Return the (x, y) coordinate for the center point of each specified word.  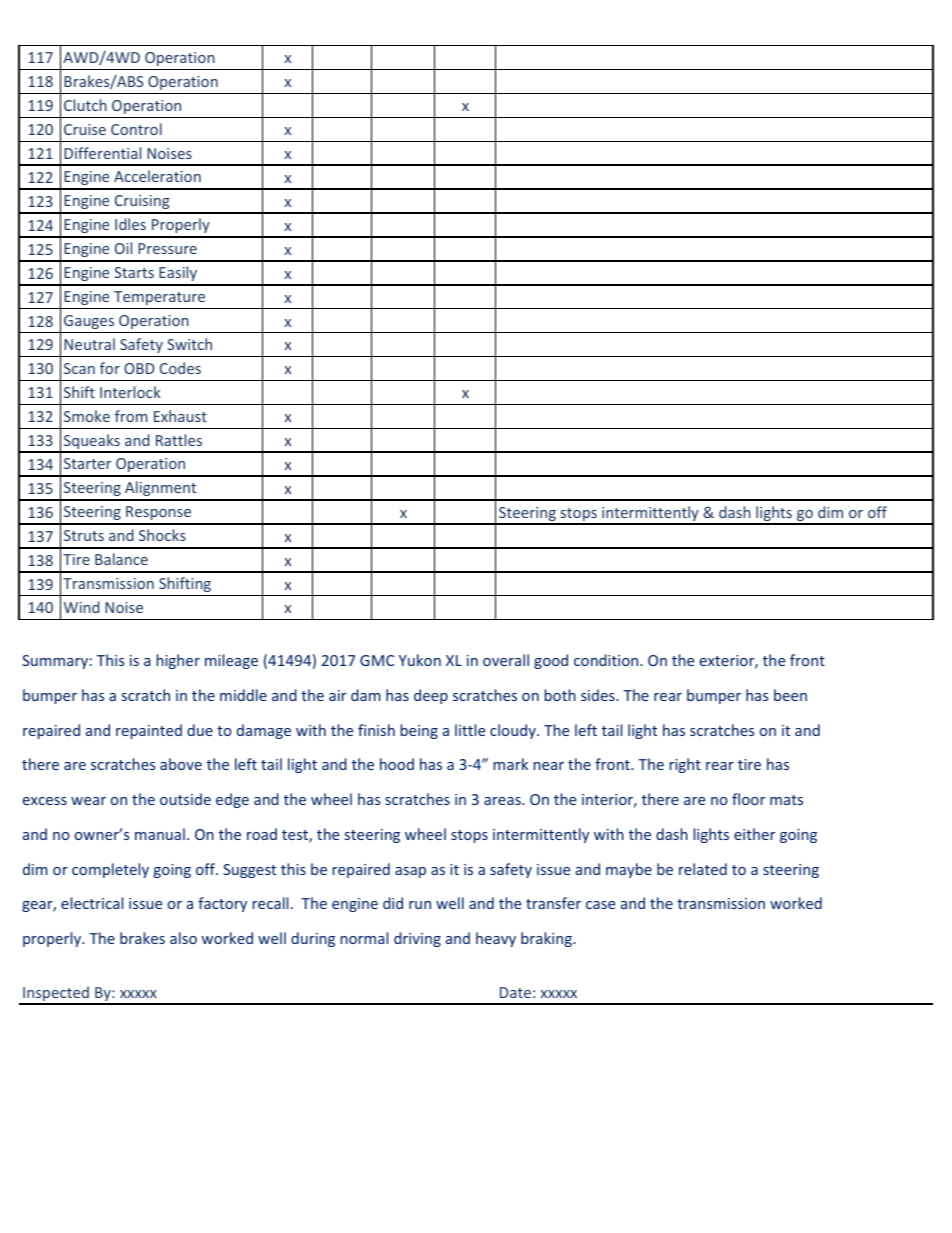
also (183, 938)
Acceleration (157, 176)
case (600, 905)
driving (417, 939)
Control (136, 129)
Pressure (167, 248)
